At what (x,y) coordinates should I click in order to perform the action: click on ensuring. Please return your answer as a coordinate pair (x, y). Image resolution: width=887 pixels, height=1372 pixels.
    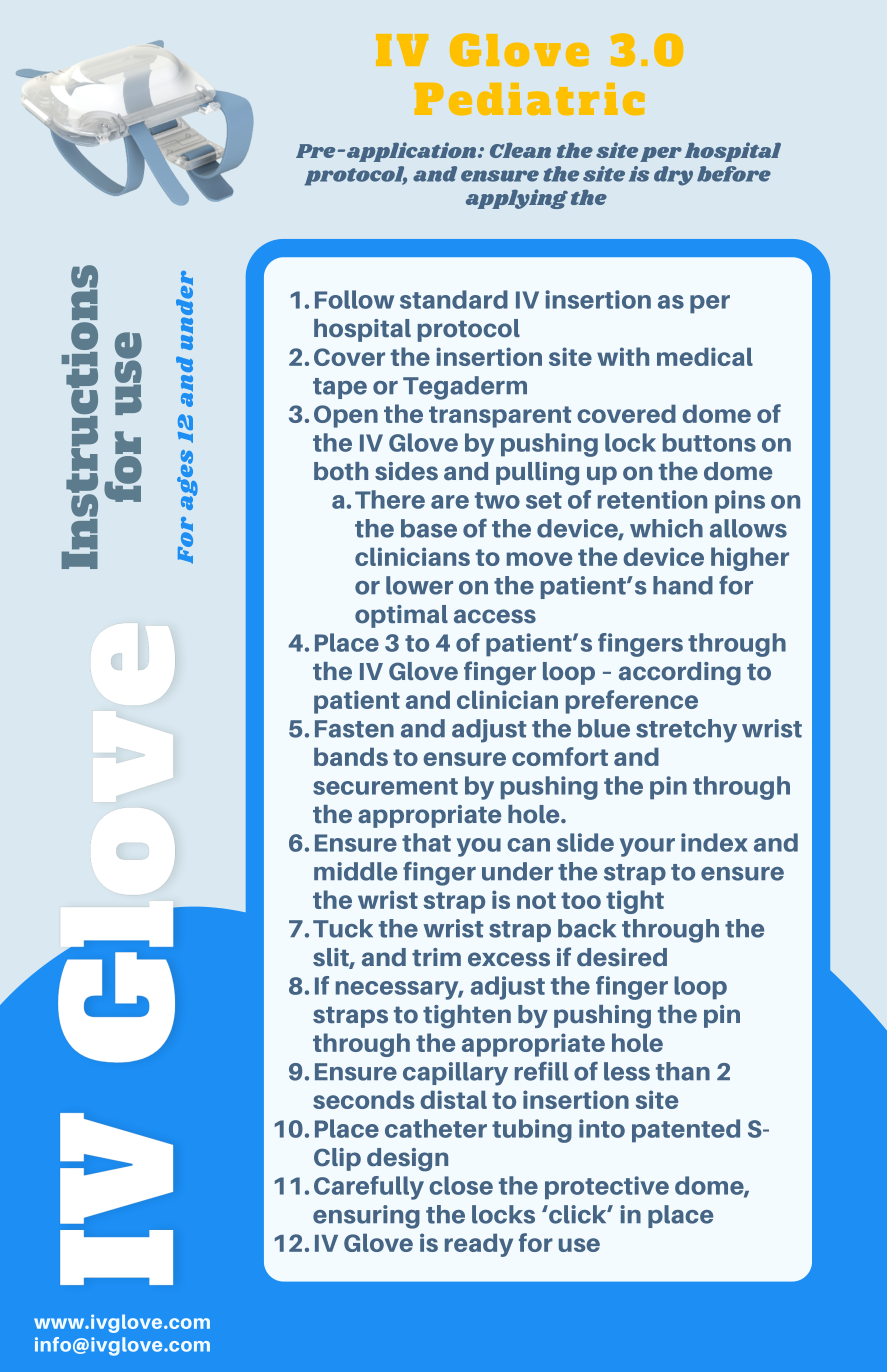
    Looking at the image, I should click on (366, 1217).
